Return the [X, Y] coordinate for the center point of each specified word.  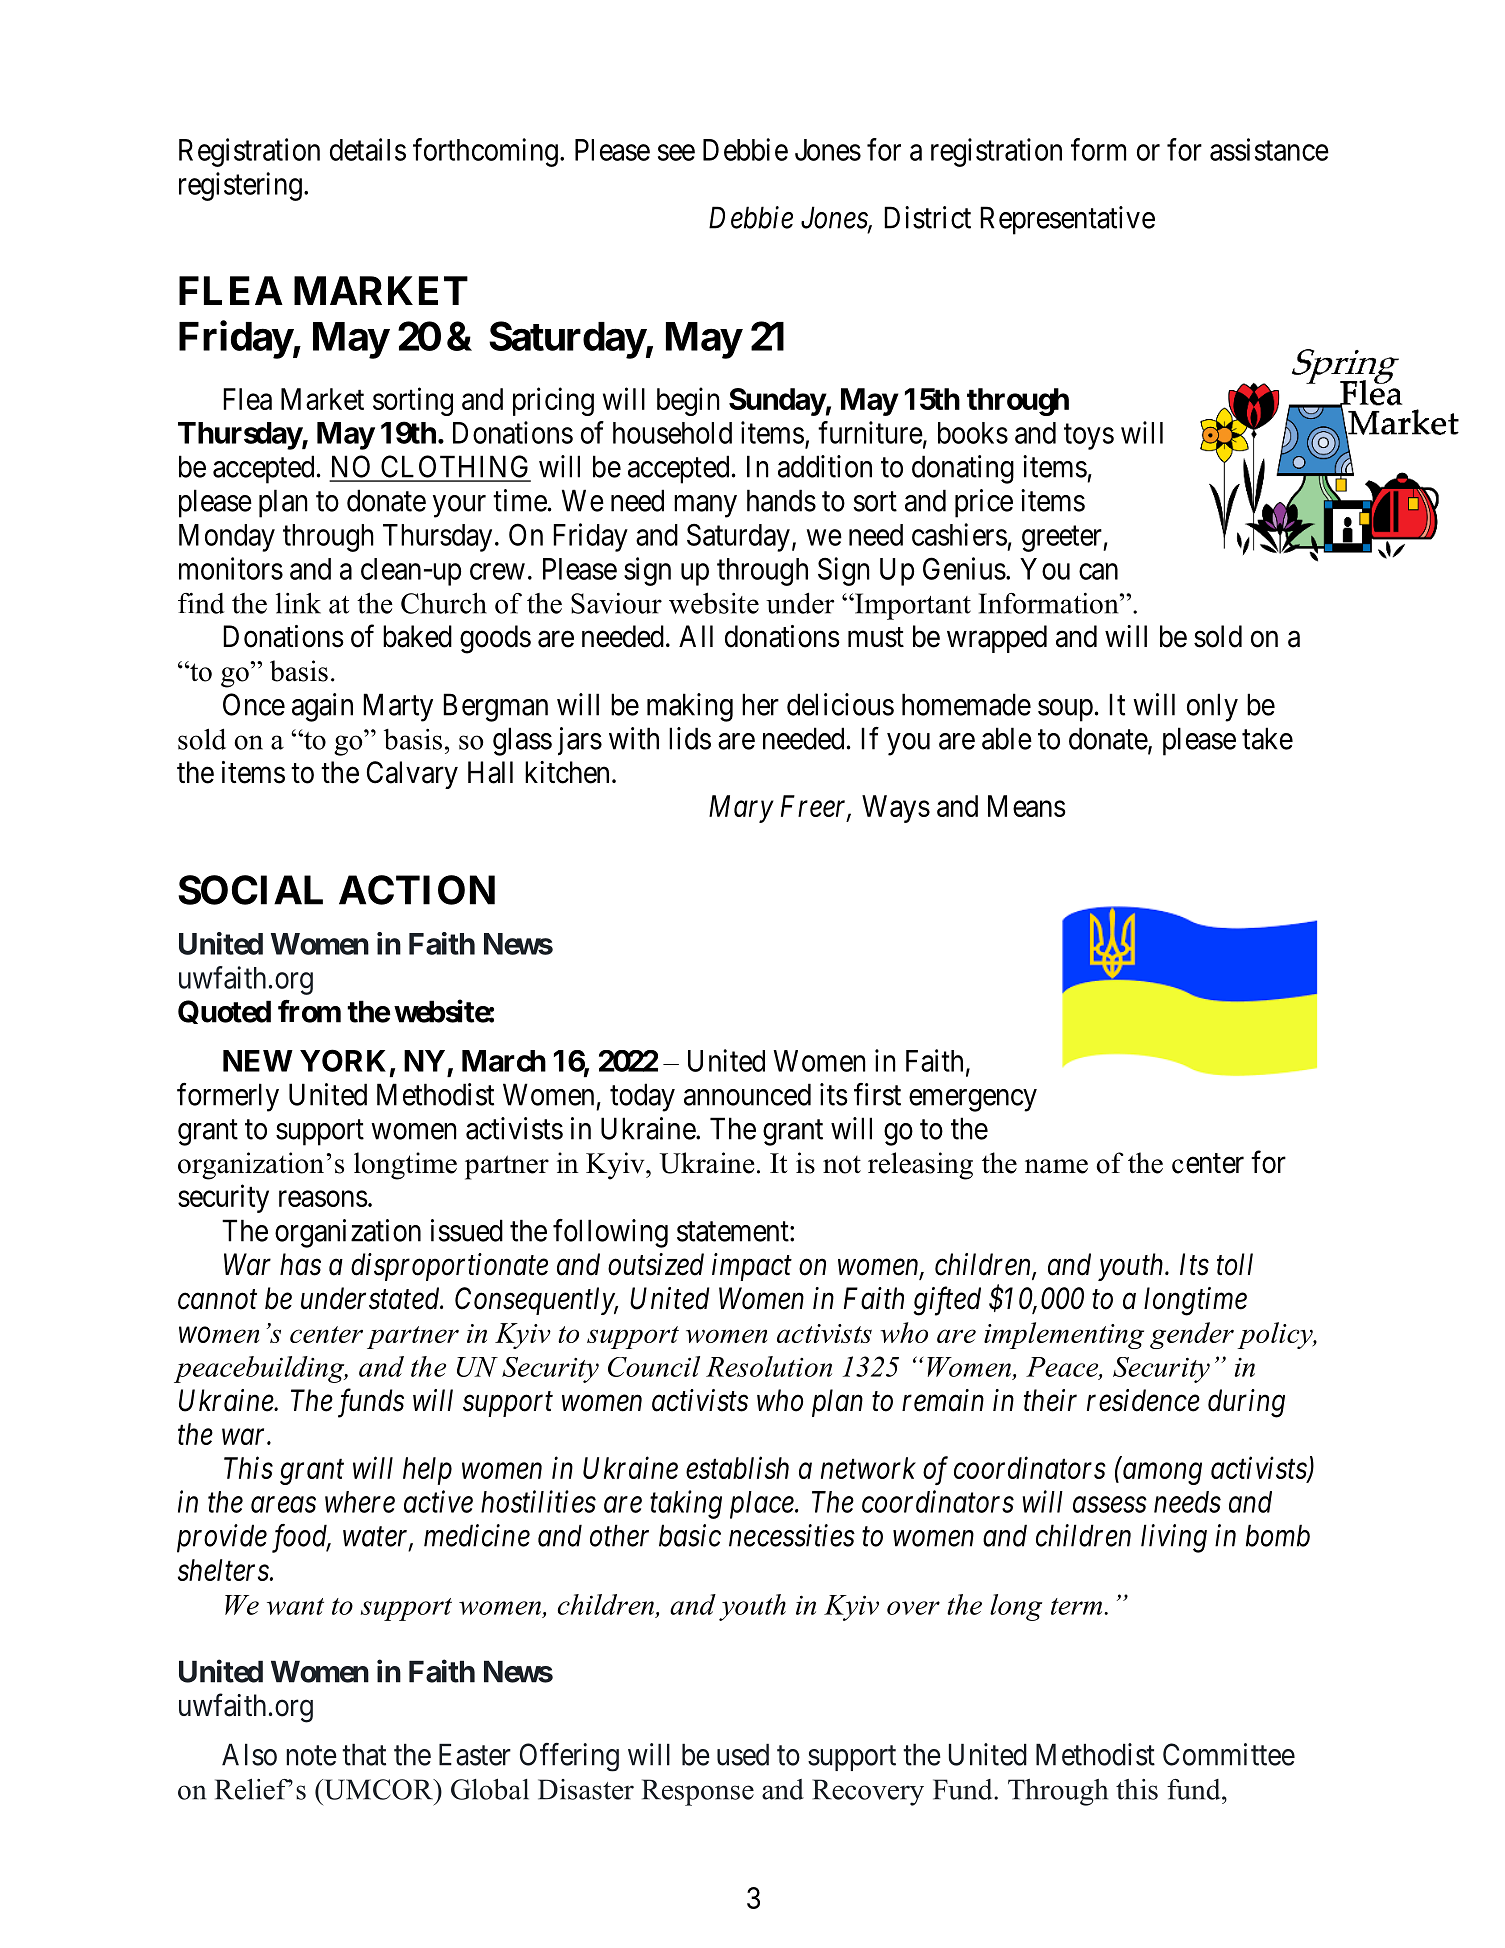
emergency [973, 1100]
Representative [1067, 220]
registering [240, 186]
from [309, 1011]
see [676, 153]
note [311, 1756]
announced [747, 1094]
